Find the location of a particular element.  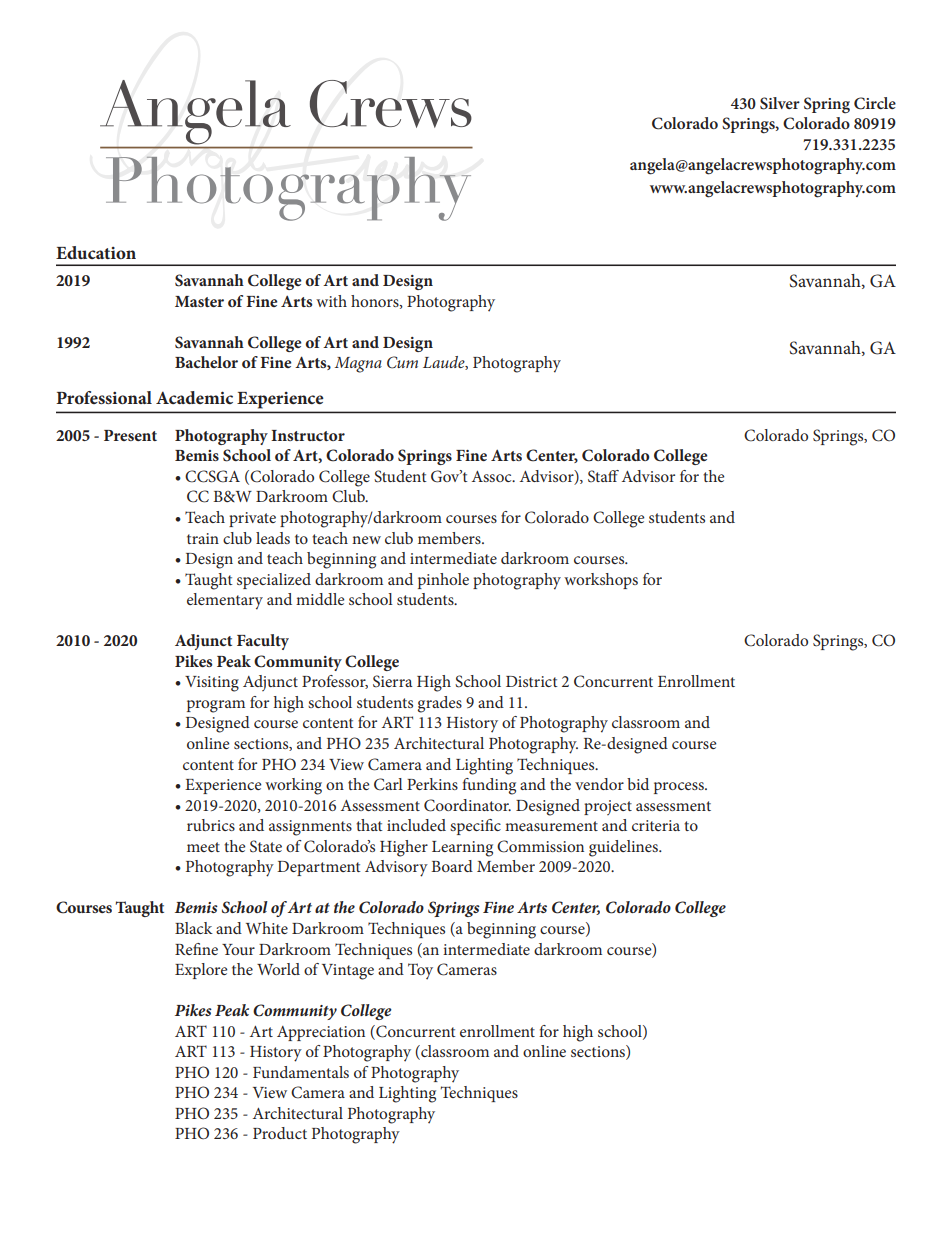

elementary is located at coordinates (225, 601).
